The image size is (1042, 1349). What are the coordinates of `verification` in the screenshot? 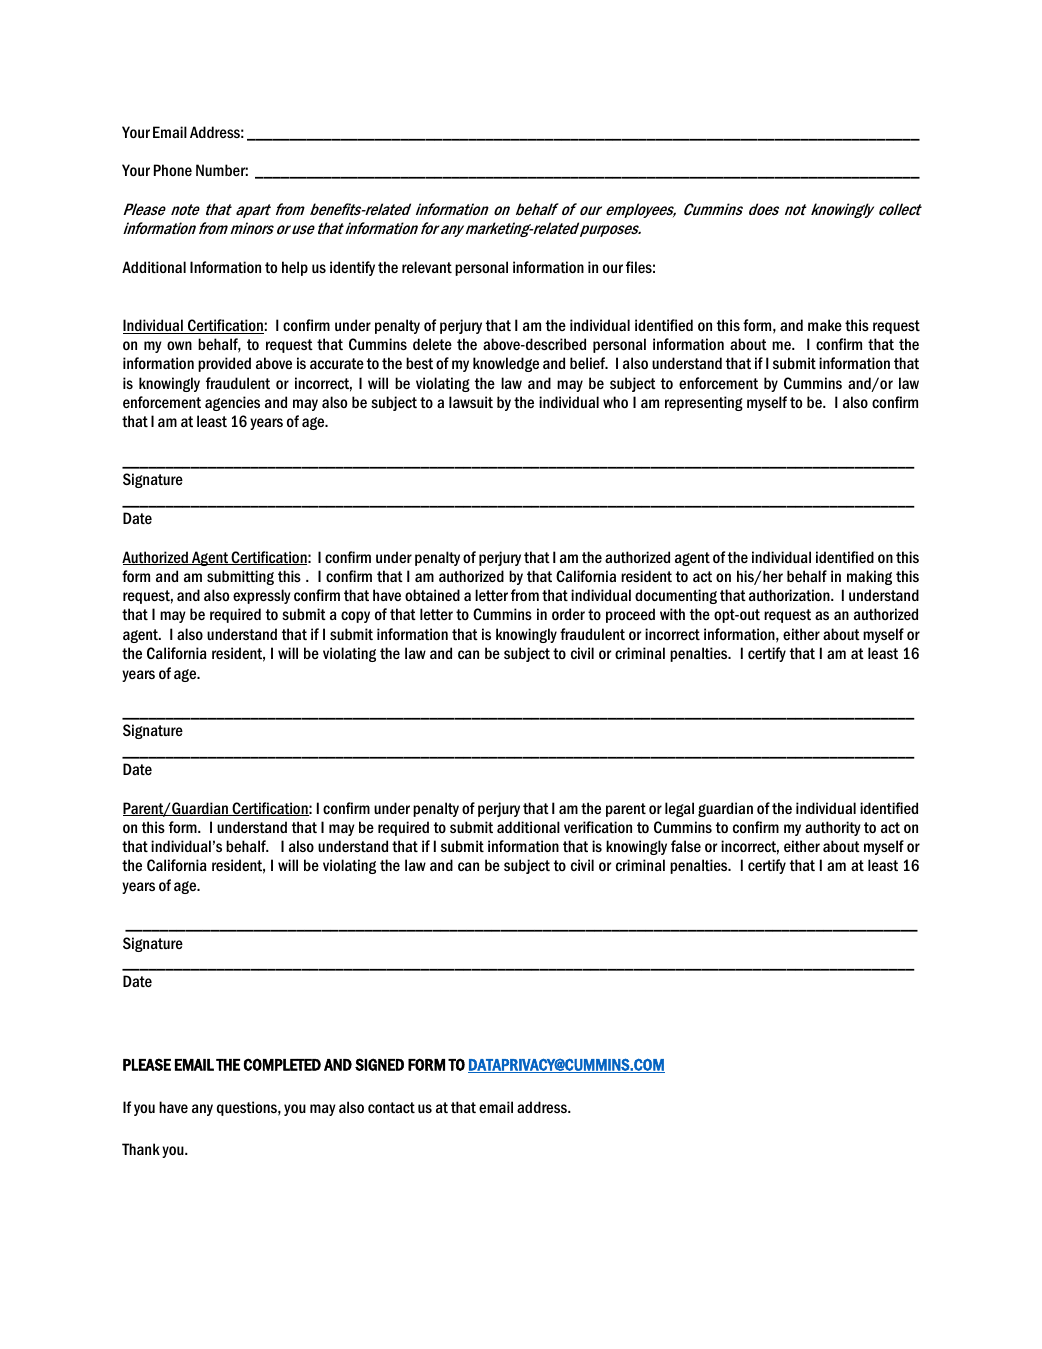 It's located at (598, 827).
